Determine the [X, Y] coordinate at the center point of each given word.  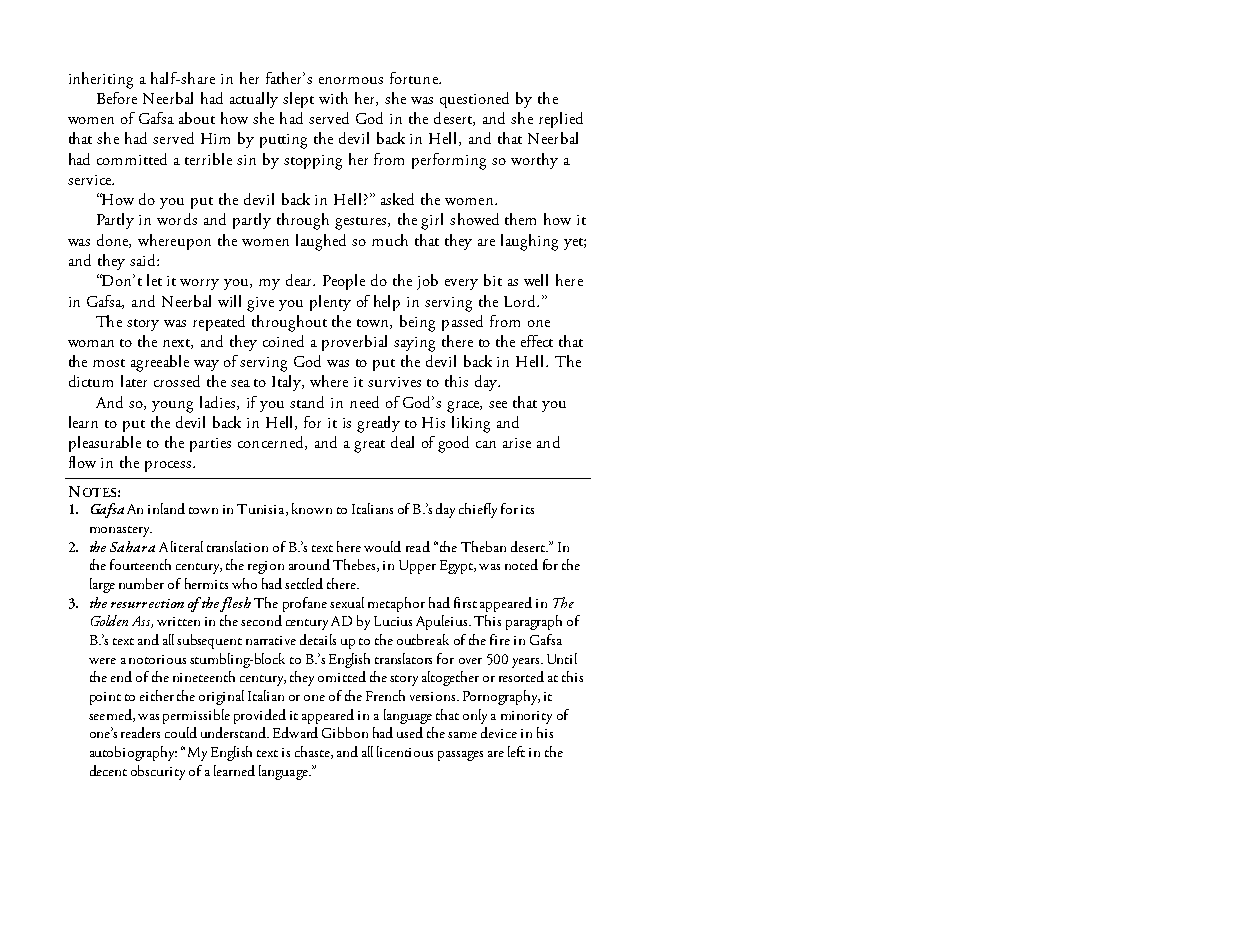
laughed [321, 242]
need [364, 402]
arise [517, 443]
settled [304, 583]
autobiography [133, 753]
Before [117, 98]
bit [493, 280]
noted [521, 564]
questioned [474, 100]
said [144, 260]
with [333, 98]
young [172, 407]
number [141, 583]
